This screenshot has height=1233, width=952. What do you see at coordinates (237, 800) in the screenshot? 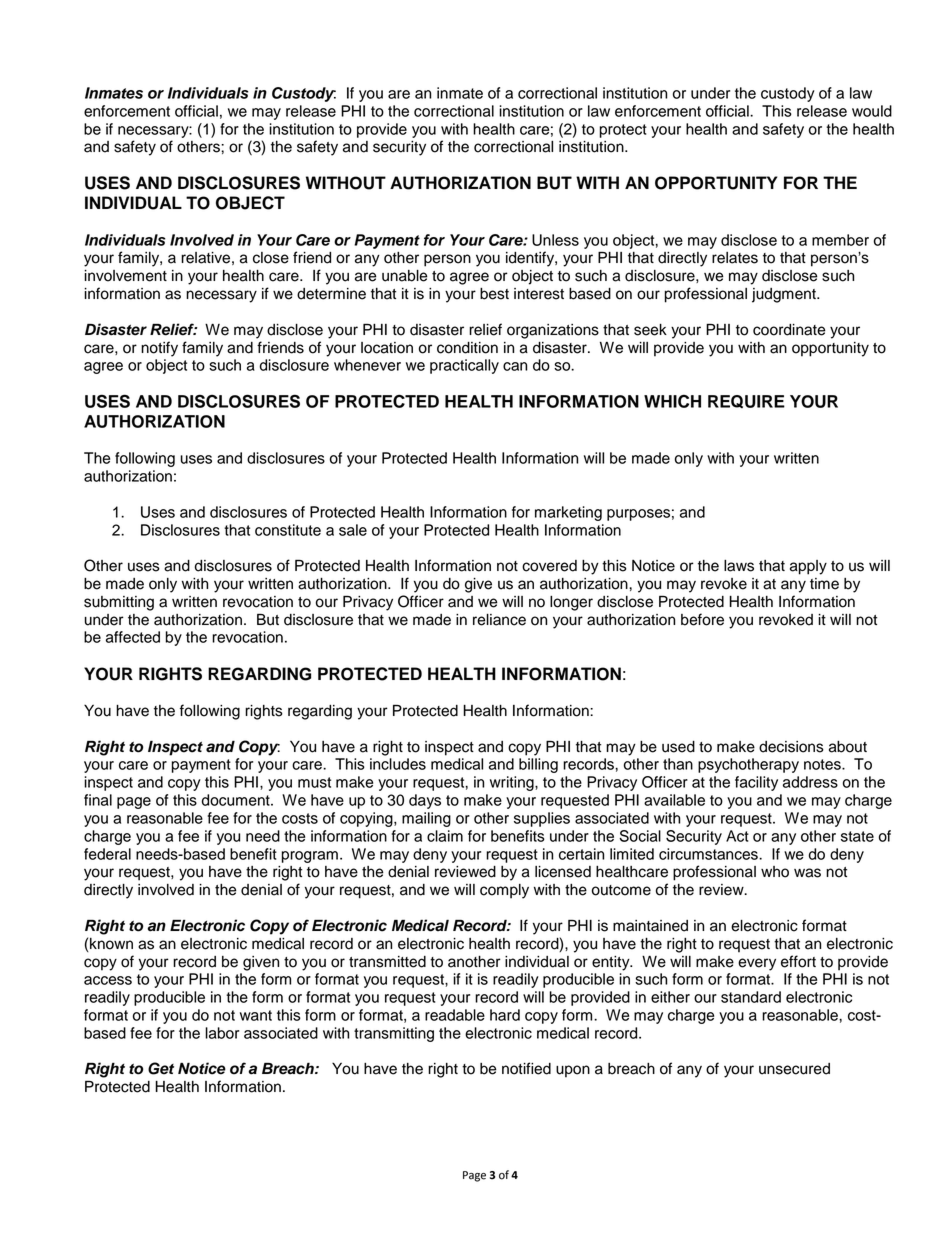
I see `document` at bounding box center [237, 800].
